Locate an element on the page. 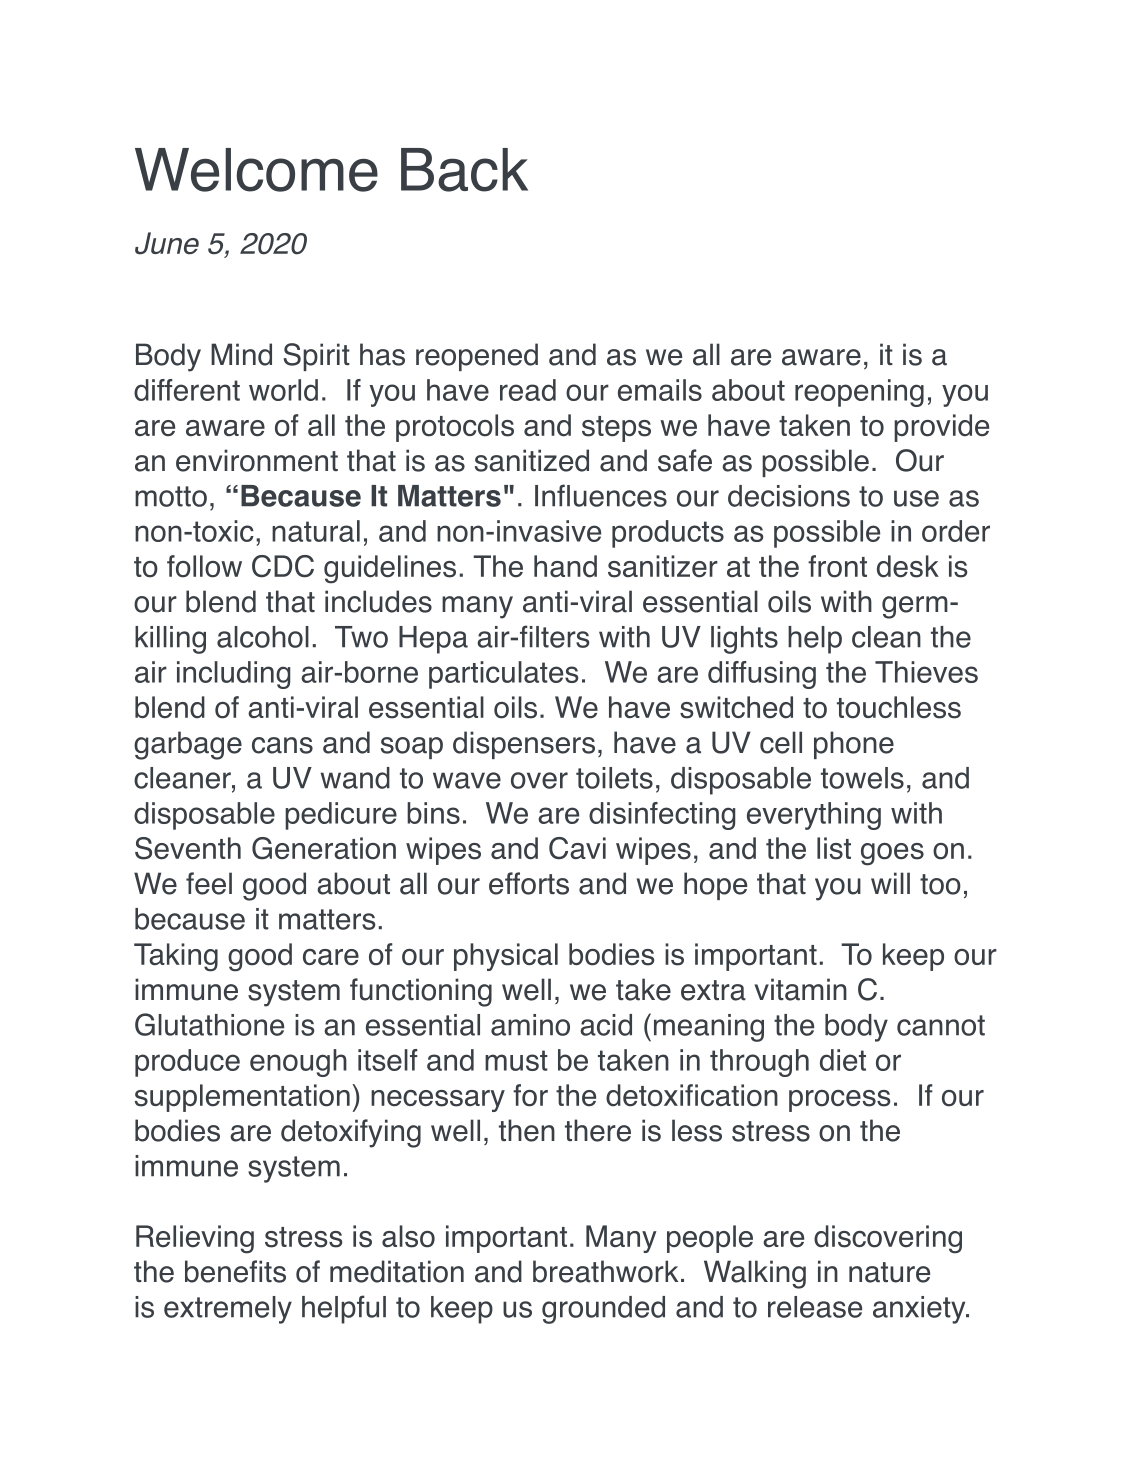 This document has height=1470, width=1136. reopening is located at coordinates (859, 393).
